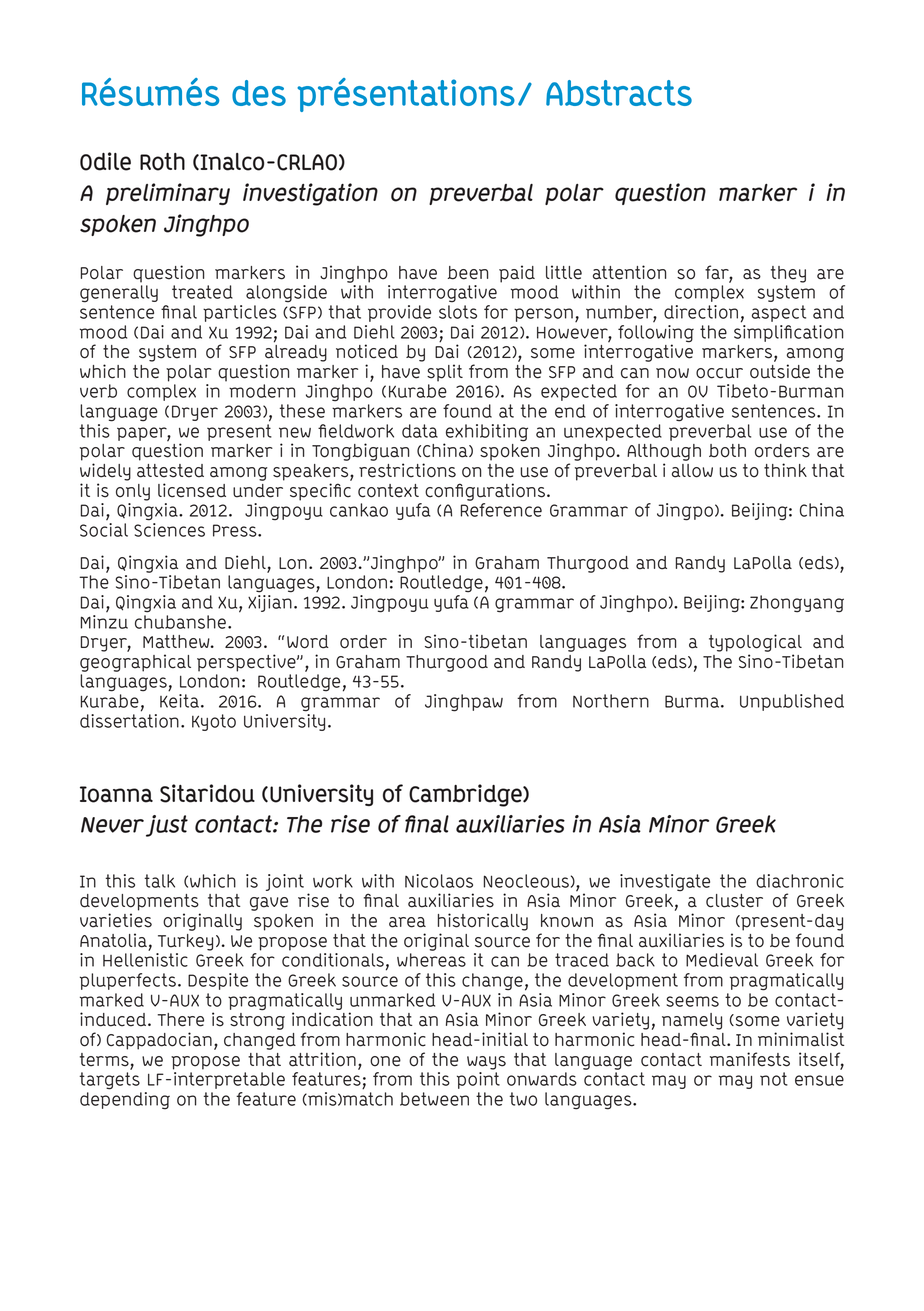 This screenshot has width=924, height=1311. What do you see at coordinates (125, 1099) in the screenshot?
I see `depending` at bounding box center [125, 1099].
